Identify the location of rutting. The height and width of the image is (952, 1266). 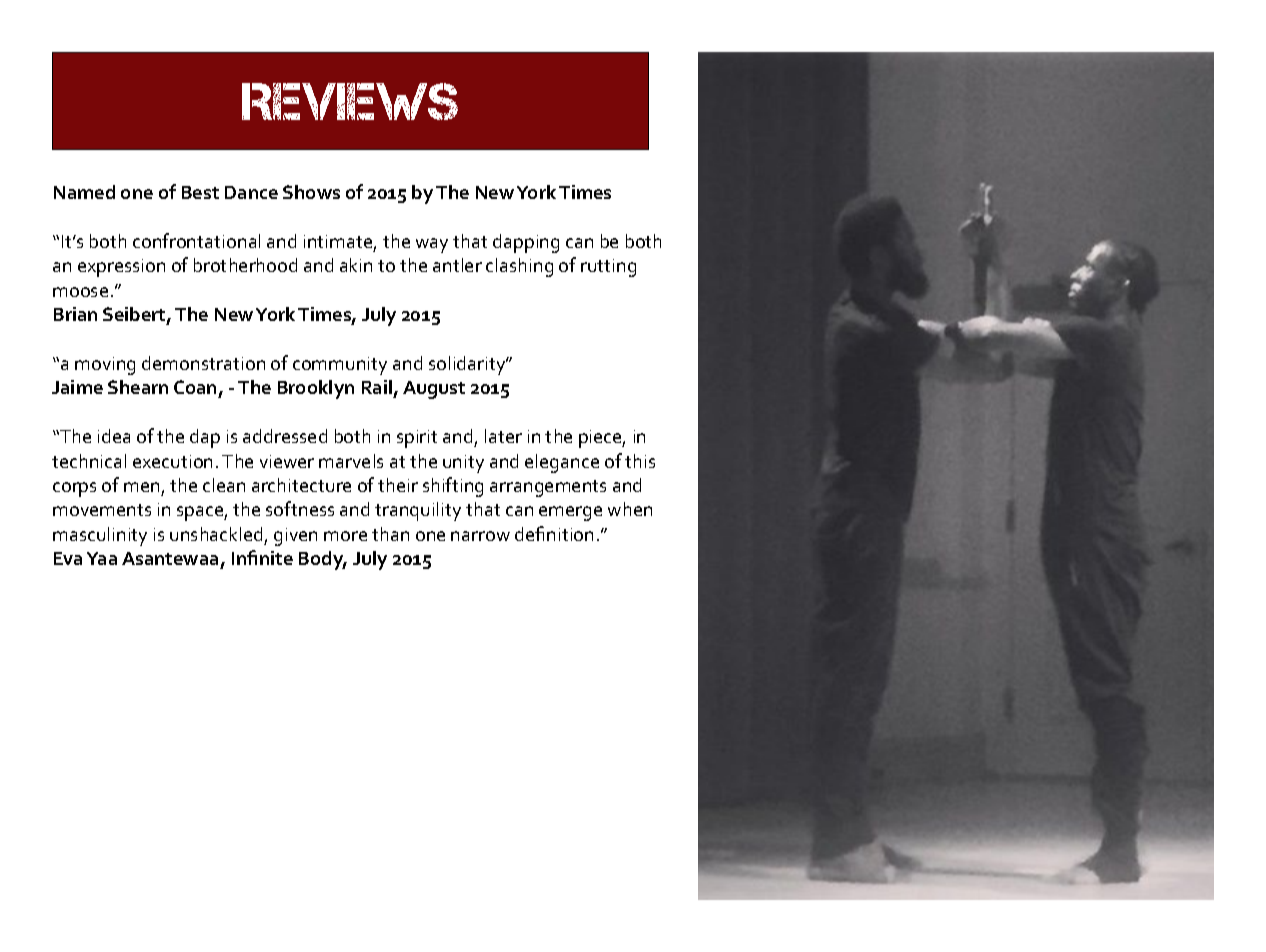
(608, 268).
